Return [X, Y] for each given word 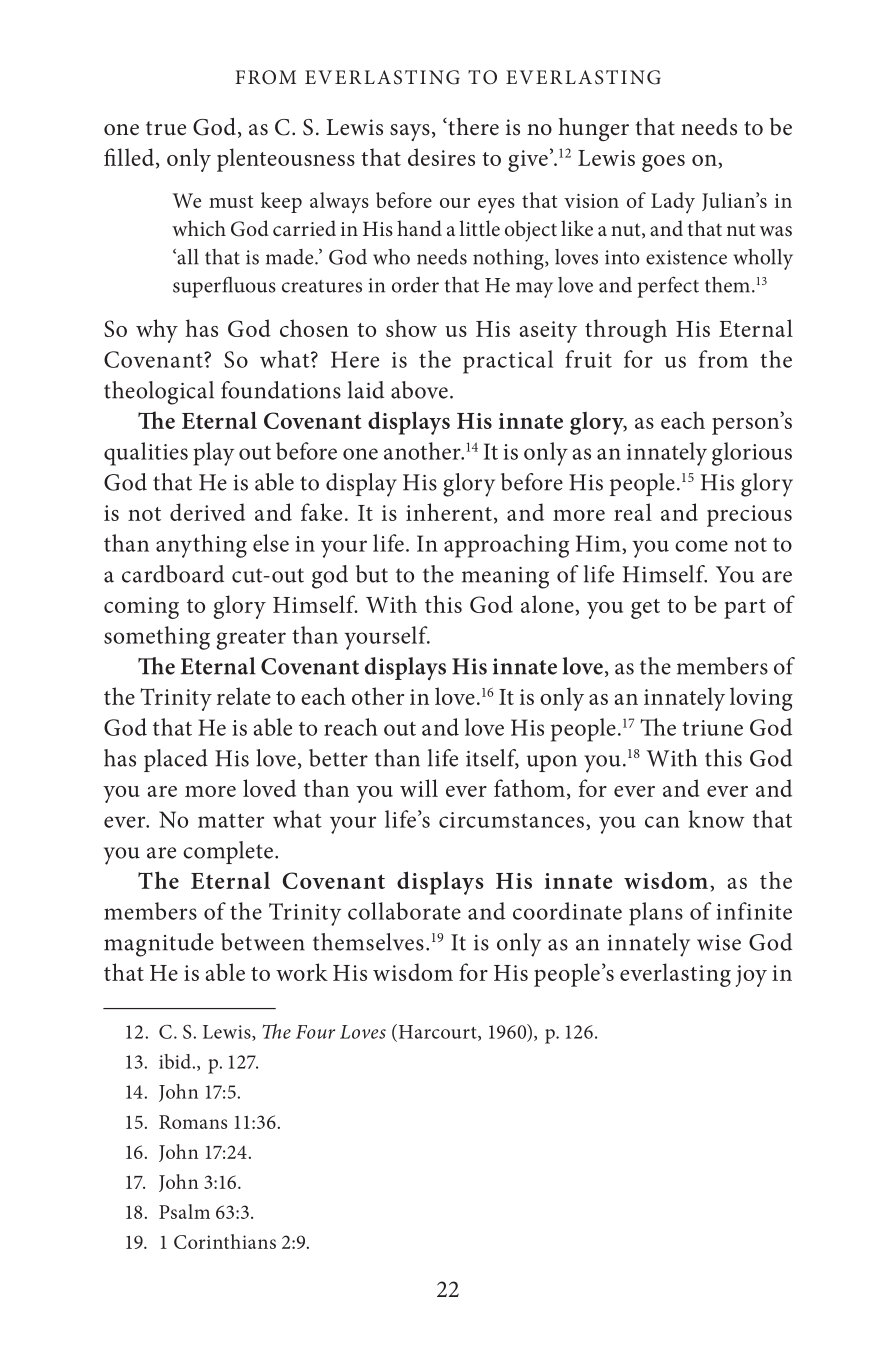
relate [244, 696]
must [231, 201]
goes [663, 163]
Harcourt [437, 1032]
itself [492, 759]
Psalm [184, 1211]
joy [751, 976]
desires [441, 157]
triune [712, 728]
